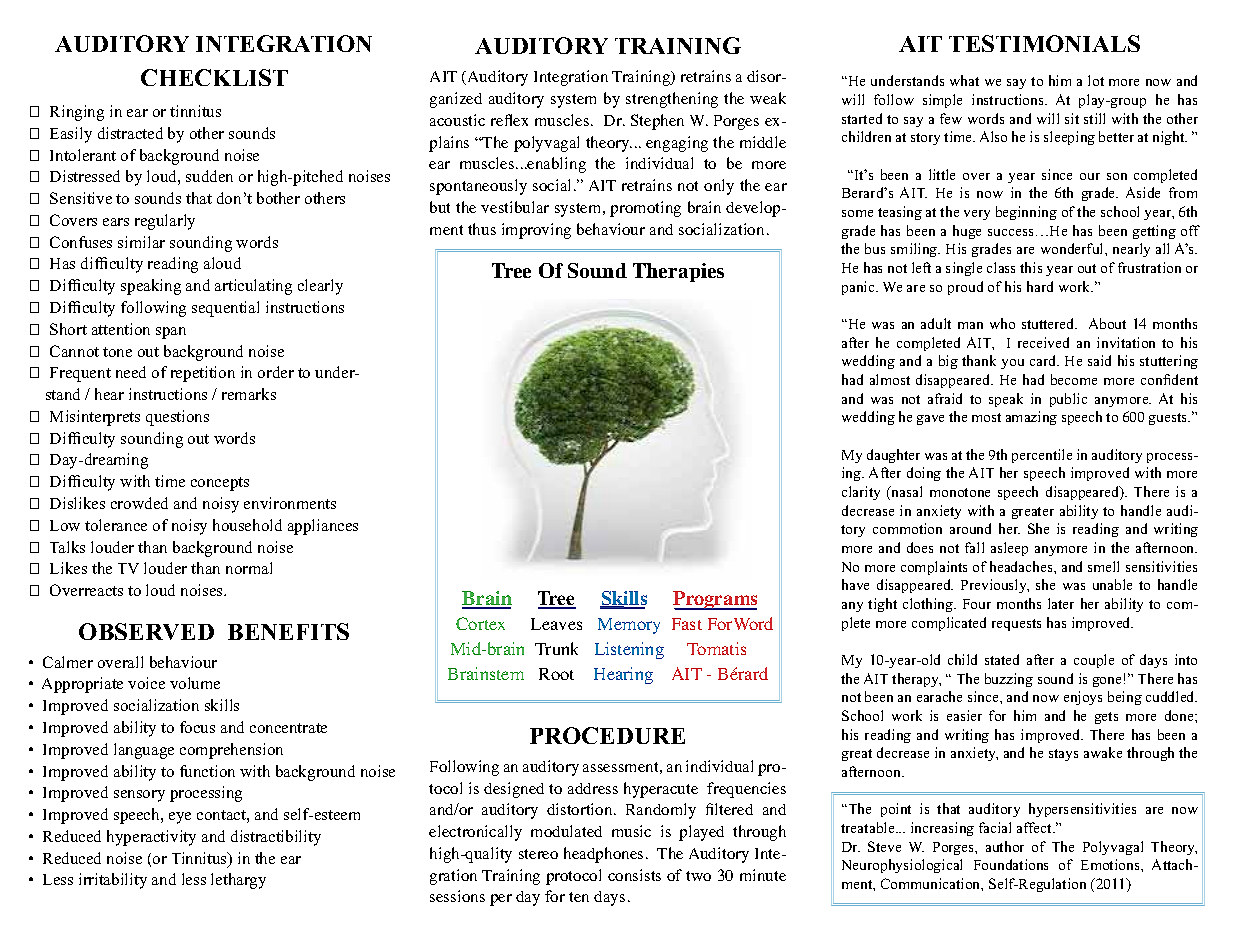 The image size is (1233, 952). I want to click on TESTIMONIALS, so click(1044, 43).
